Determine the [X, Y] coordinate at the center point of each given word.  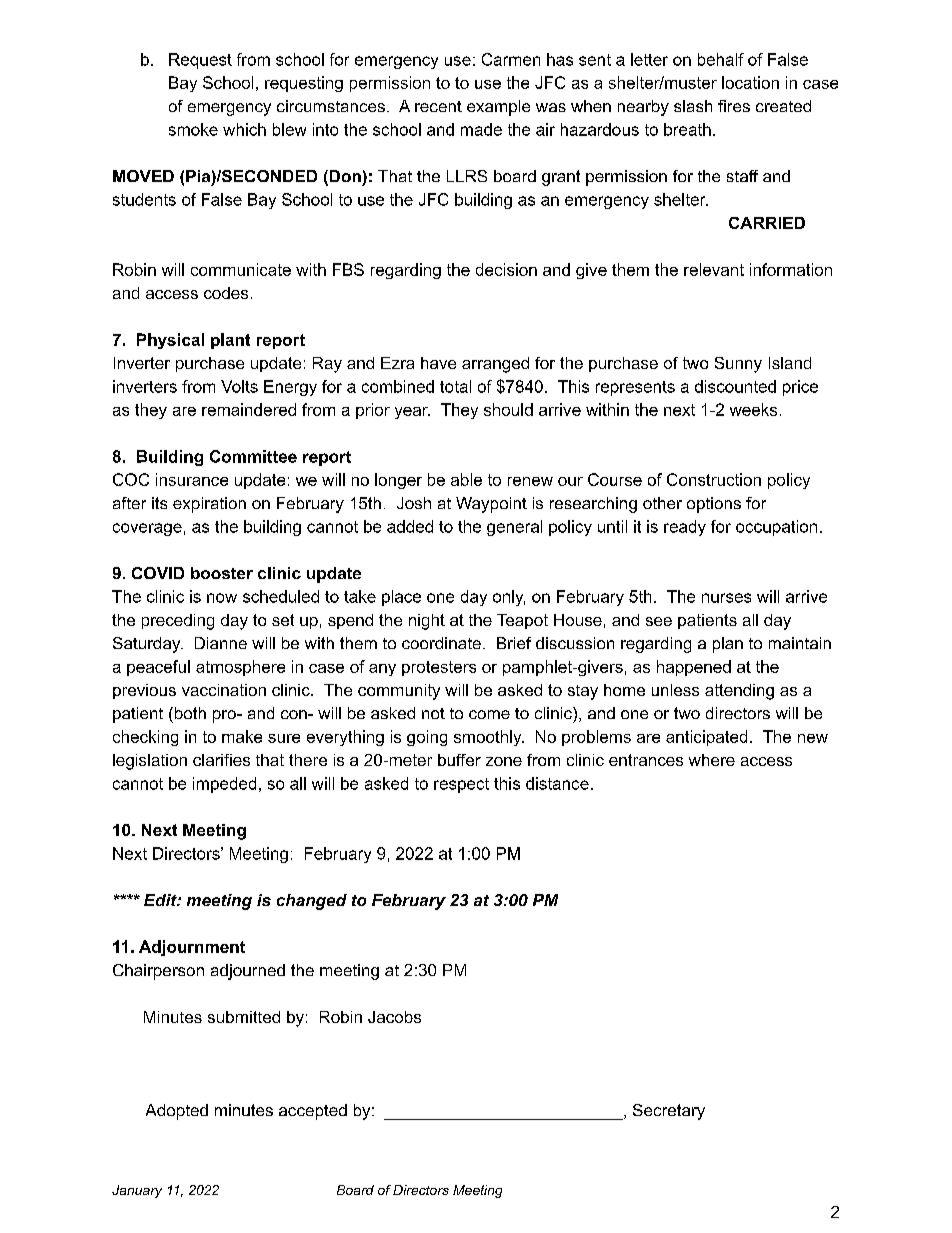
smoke [193, 129]
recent [438, 106]
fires [734, 106]
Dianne [221, 643]
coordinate [441, 643]
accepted [313, 1112]
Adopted [177, 1112]
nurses [726, 598]
